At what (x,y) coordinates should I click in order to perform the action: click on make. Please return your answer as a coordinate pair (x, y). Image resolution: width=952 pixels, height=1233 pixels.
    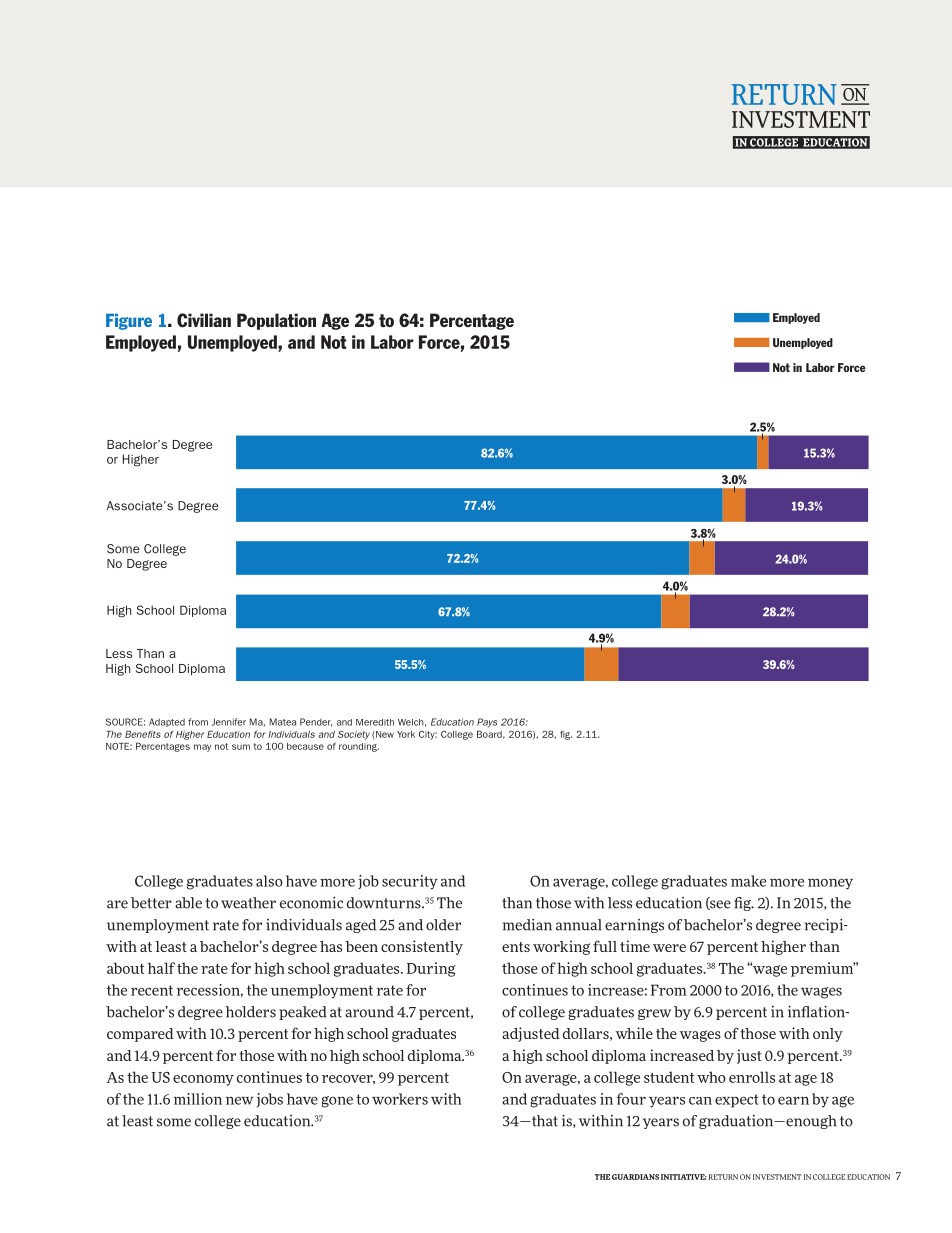
    Looking at the image, I should click on (748, 881).
